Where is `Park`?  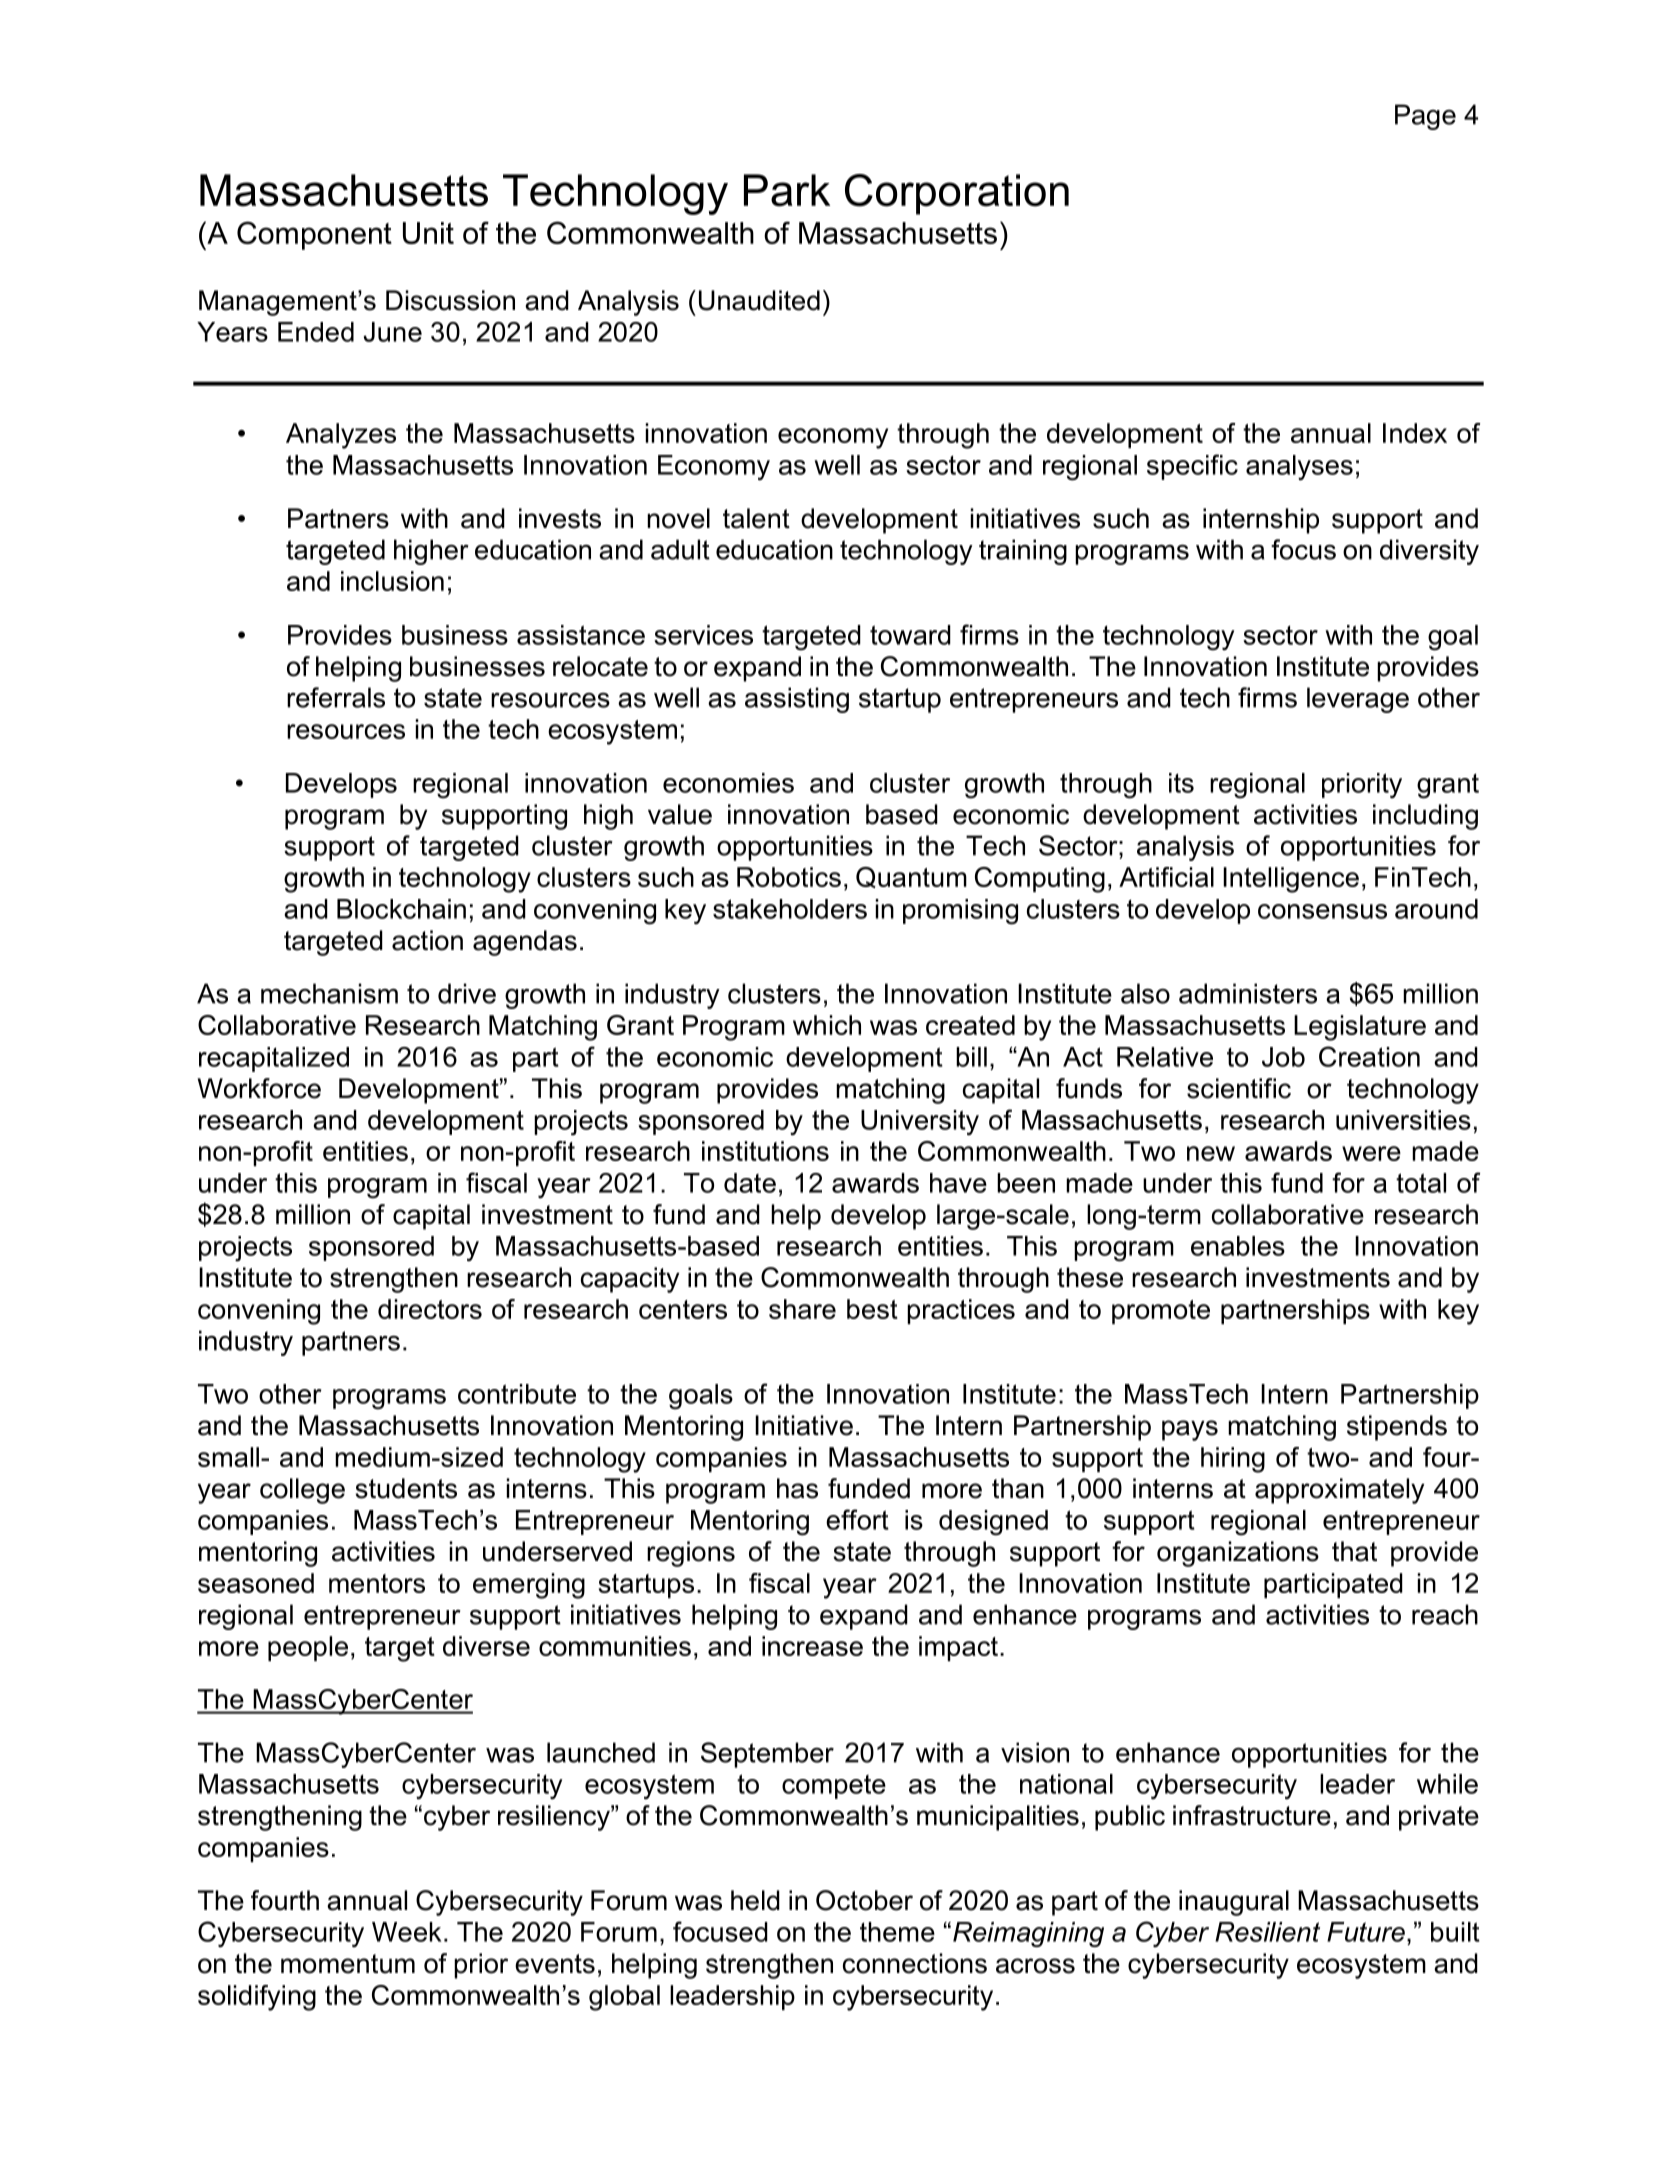
Park is located at coordinates (787, 190).
